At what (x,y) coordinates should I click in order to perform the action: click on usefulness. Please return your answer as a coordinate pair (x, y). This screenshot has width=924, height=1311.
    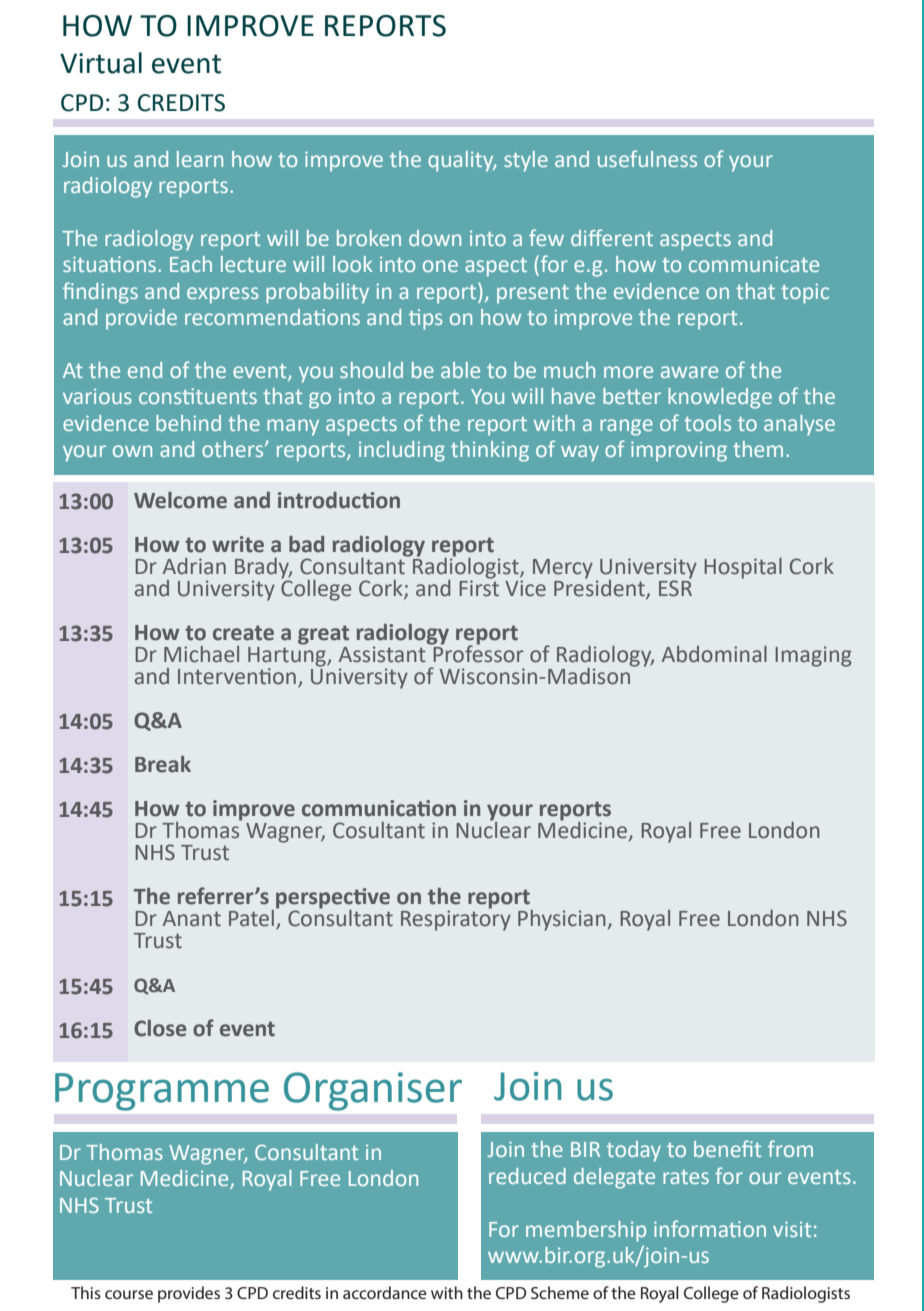
    Looking at the image, I should click on (647, 158).
